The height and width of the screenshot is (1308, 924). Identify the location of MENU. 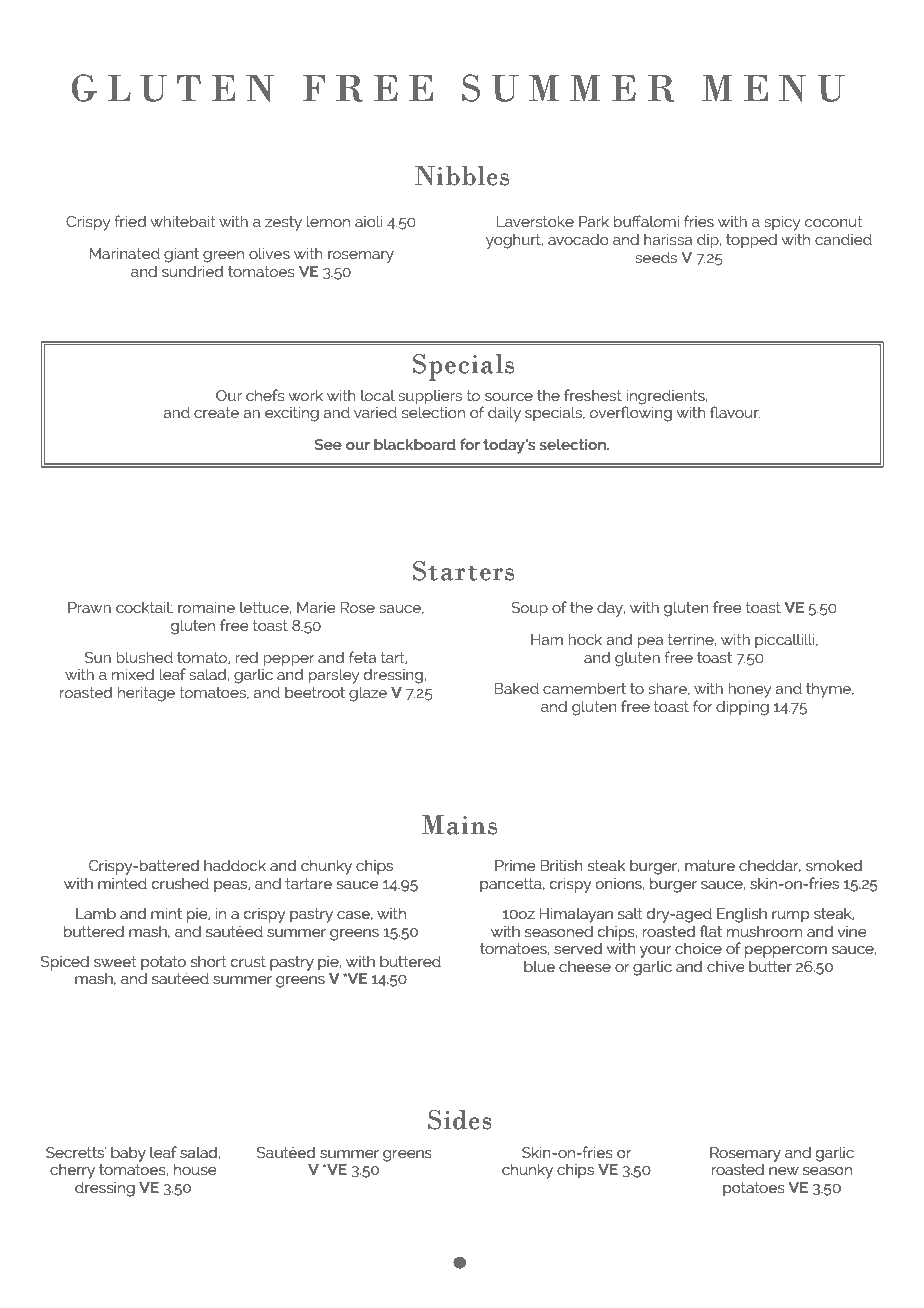
(773, 88).
